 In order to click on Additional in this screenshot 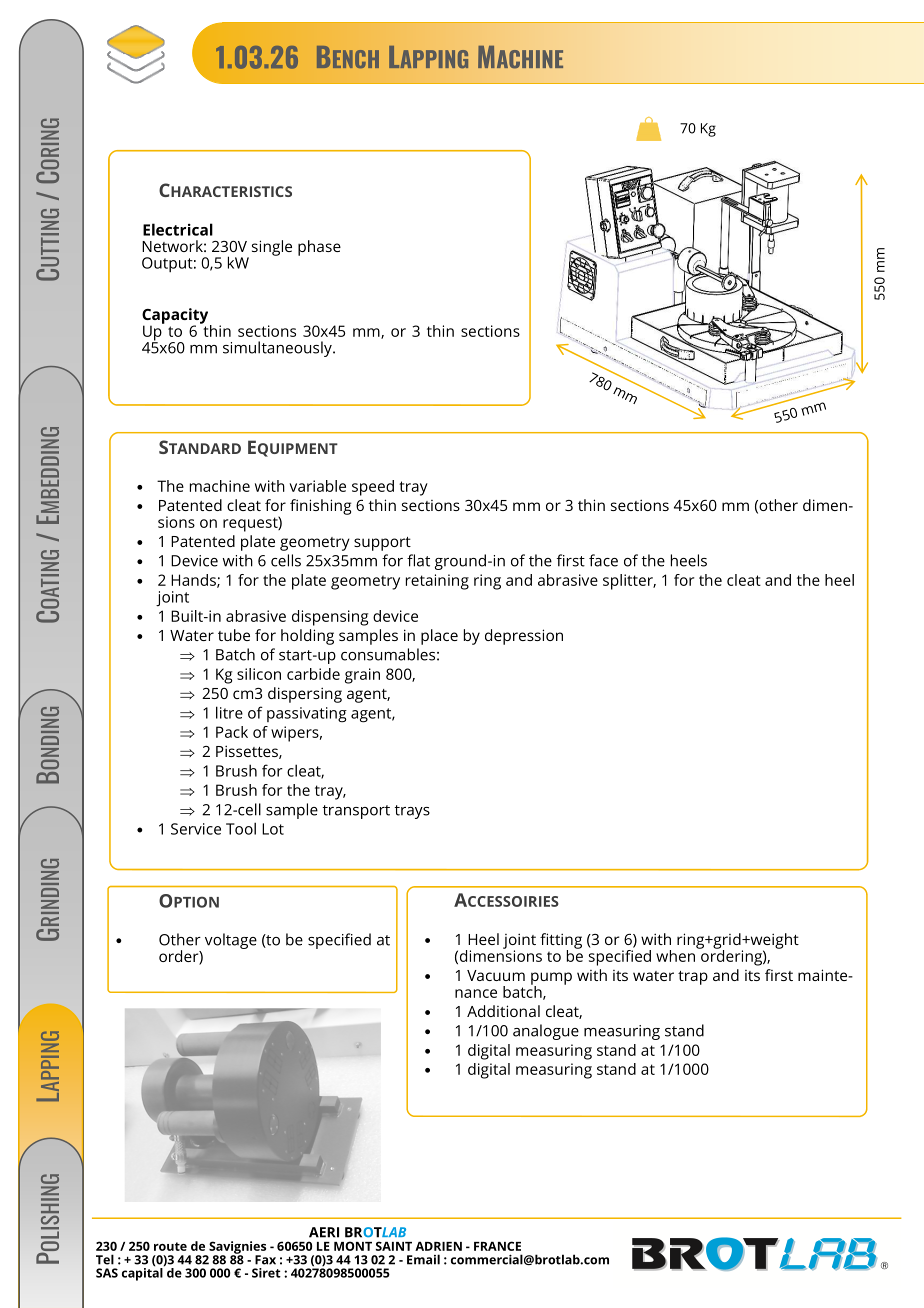, I will do `click(503, 1011)`.
